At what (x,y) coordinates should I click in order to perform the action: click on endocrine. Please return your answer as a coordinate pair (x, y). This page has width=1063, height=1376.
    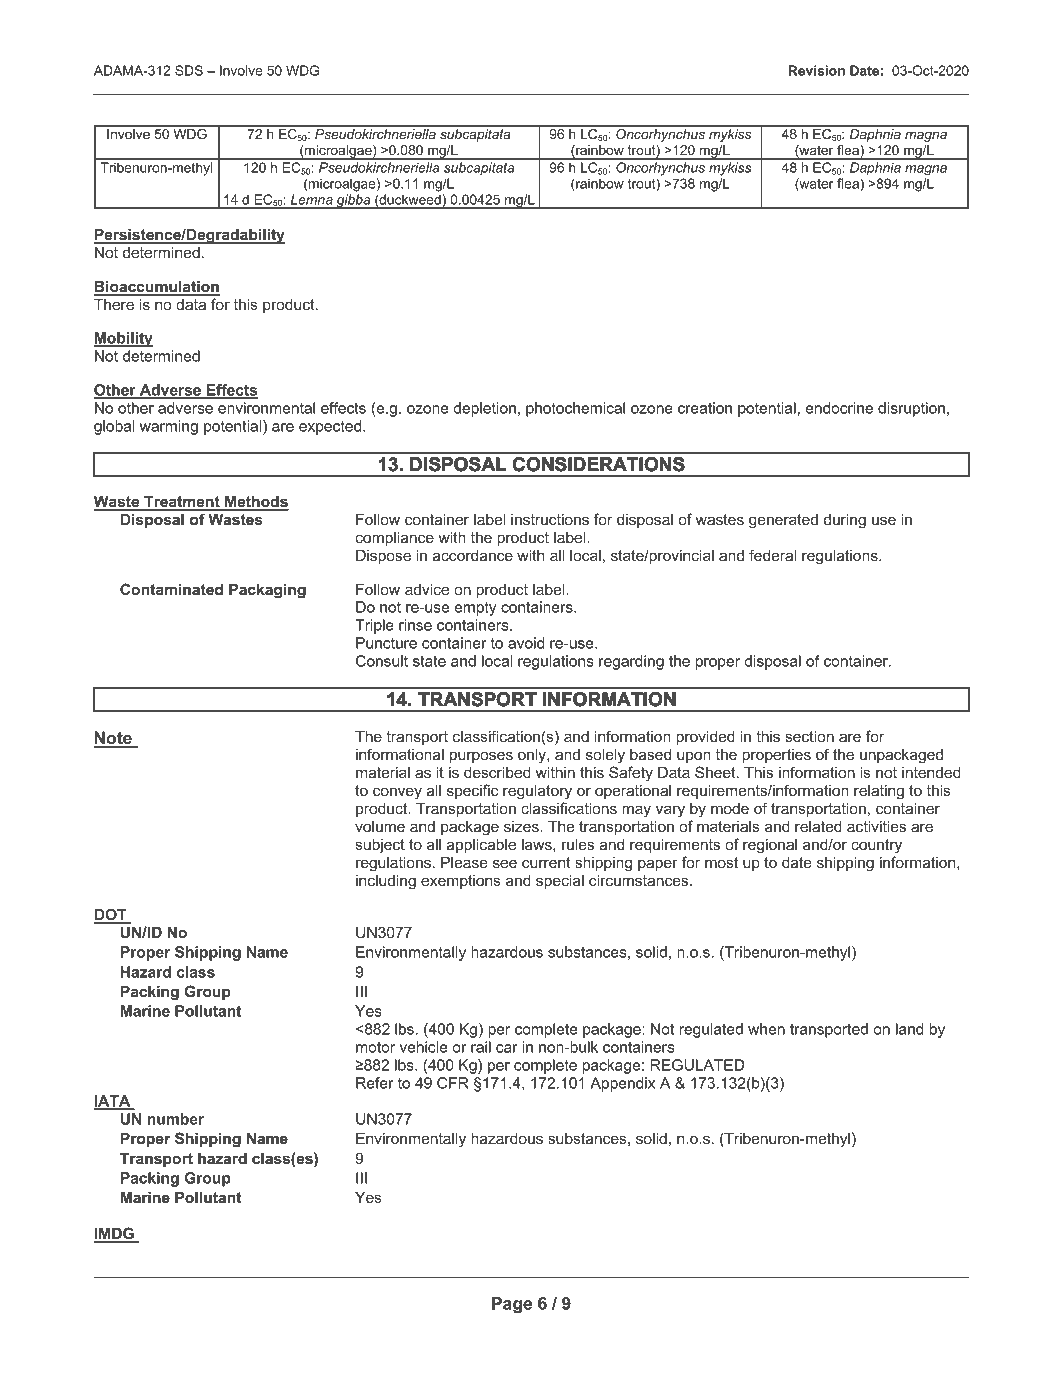
    Looking at the image, I should click on (839, 408).
